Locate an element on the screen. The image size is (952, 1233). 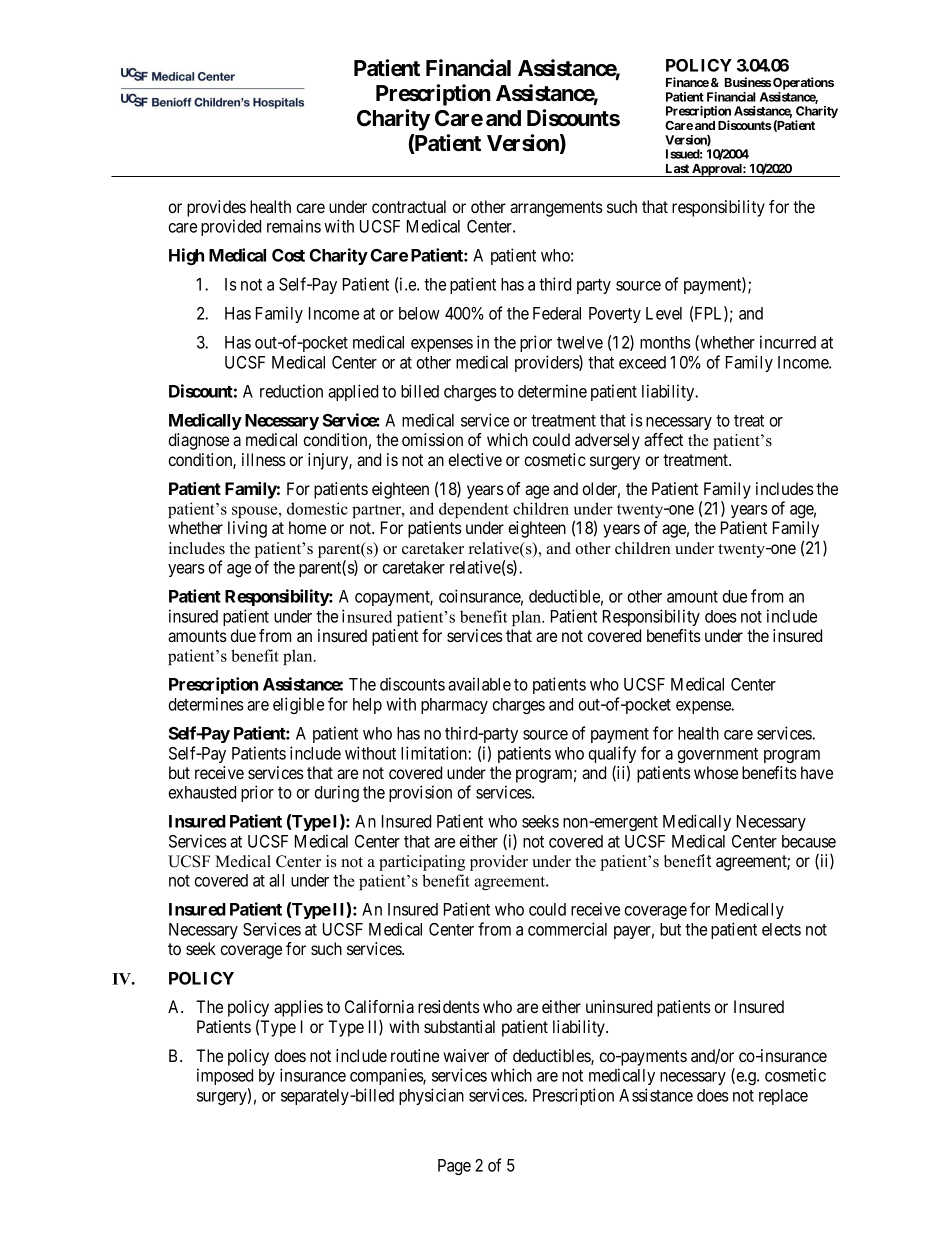
available is located at coordinates (479, 684).
